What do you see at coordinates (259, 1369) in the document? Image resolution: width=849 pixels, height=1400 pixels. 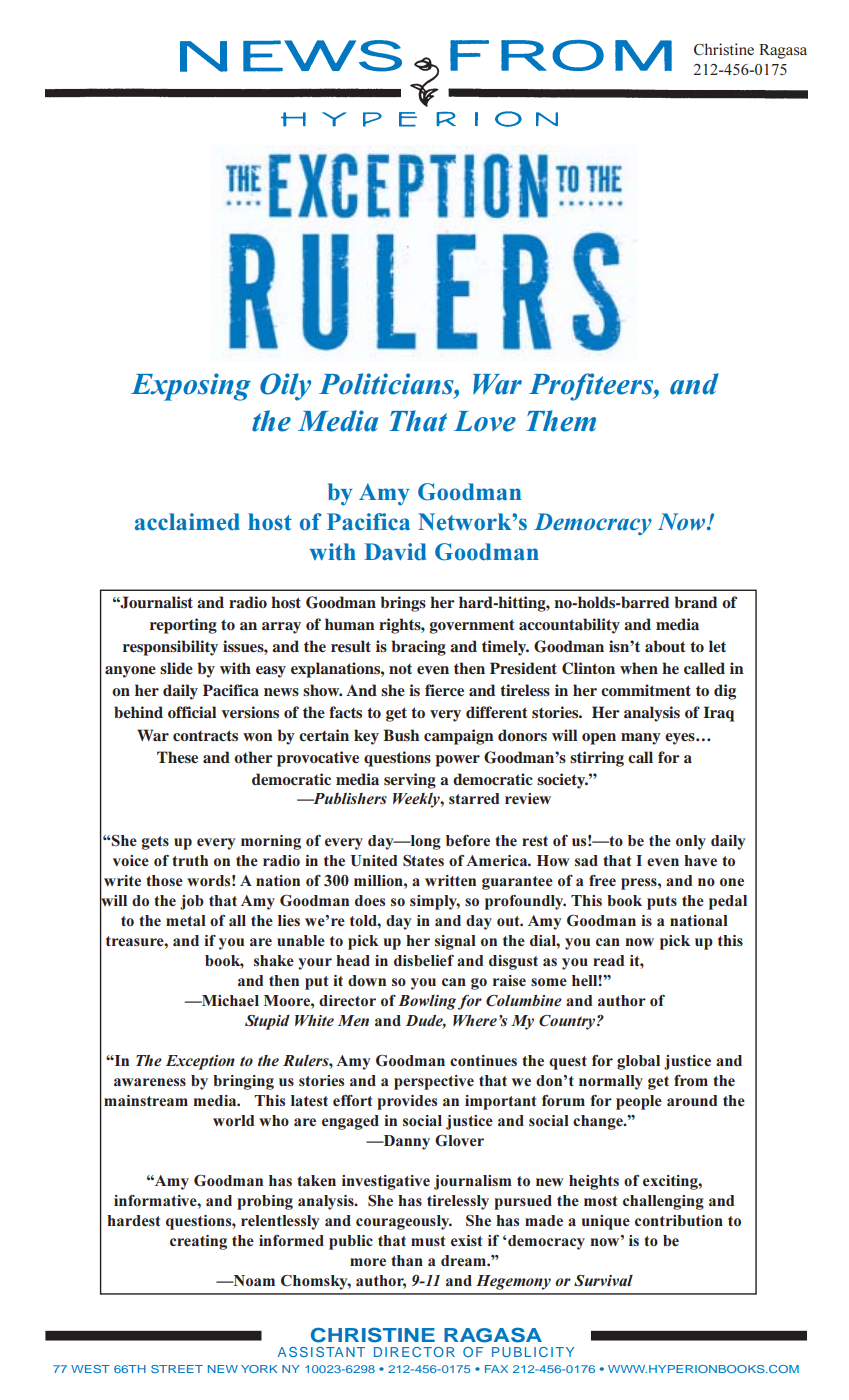 I see `YORK` at bounding box center [259, 1369].
